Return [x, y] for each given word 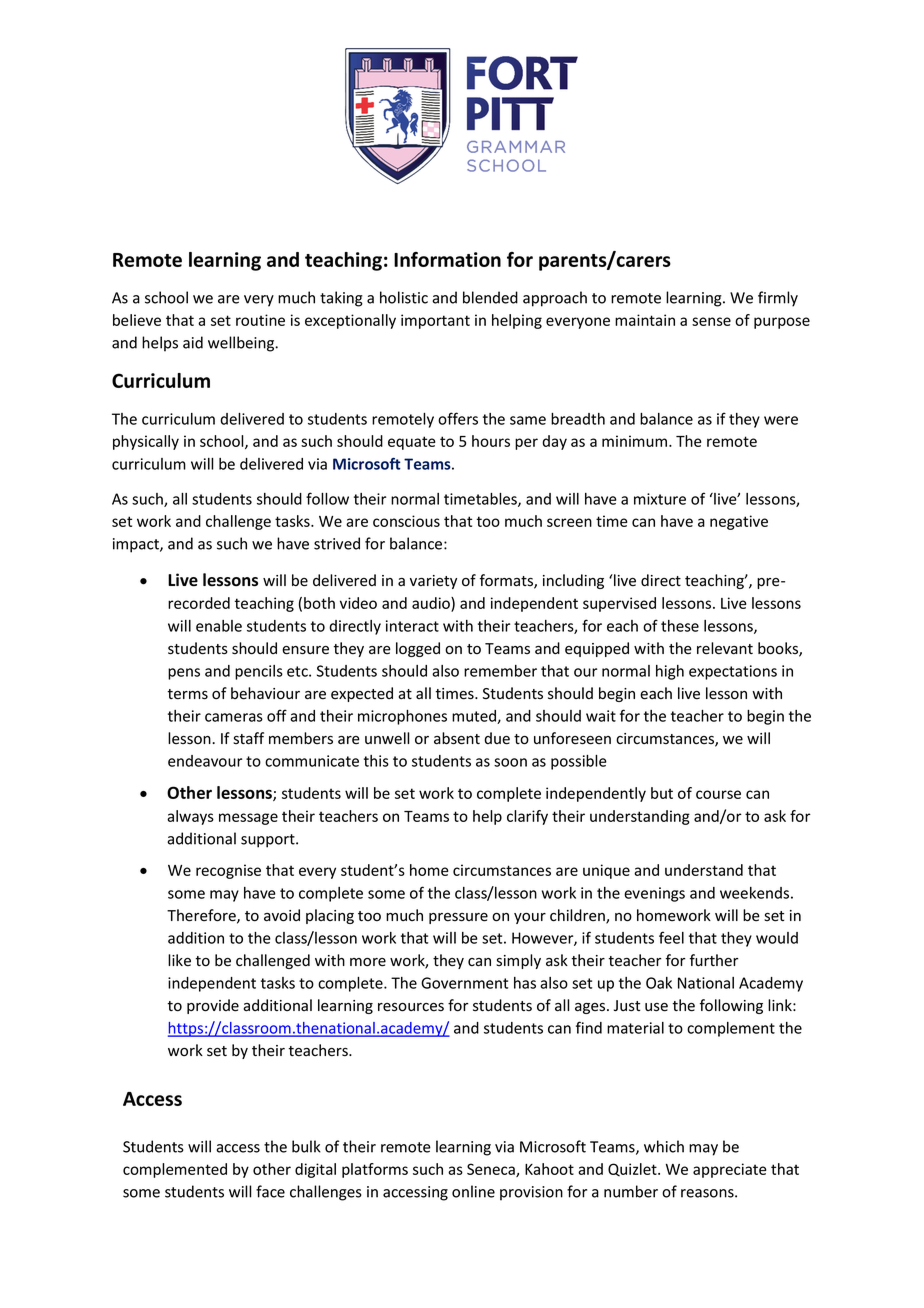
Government [464, 983]
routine [260, 320]
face [270, 1191]
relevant [725, 648]
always [190, 817]
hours [491, 441]
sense [711, 321]
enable [219, 626]
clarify [527, 817]
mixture [660, 499]
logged [418, 649]
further [714, 960]
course [718, 794]
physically [146, 442]
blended [490, 297]
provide [213, 1006]
